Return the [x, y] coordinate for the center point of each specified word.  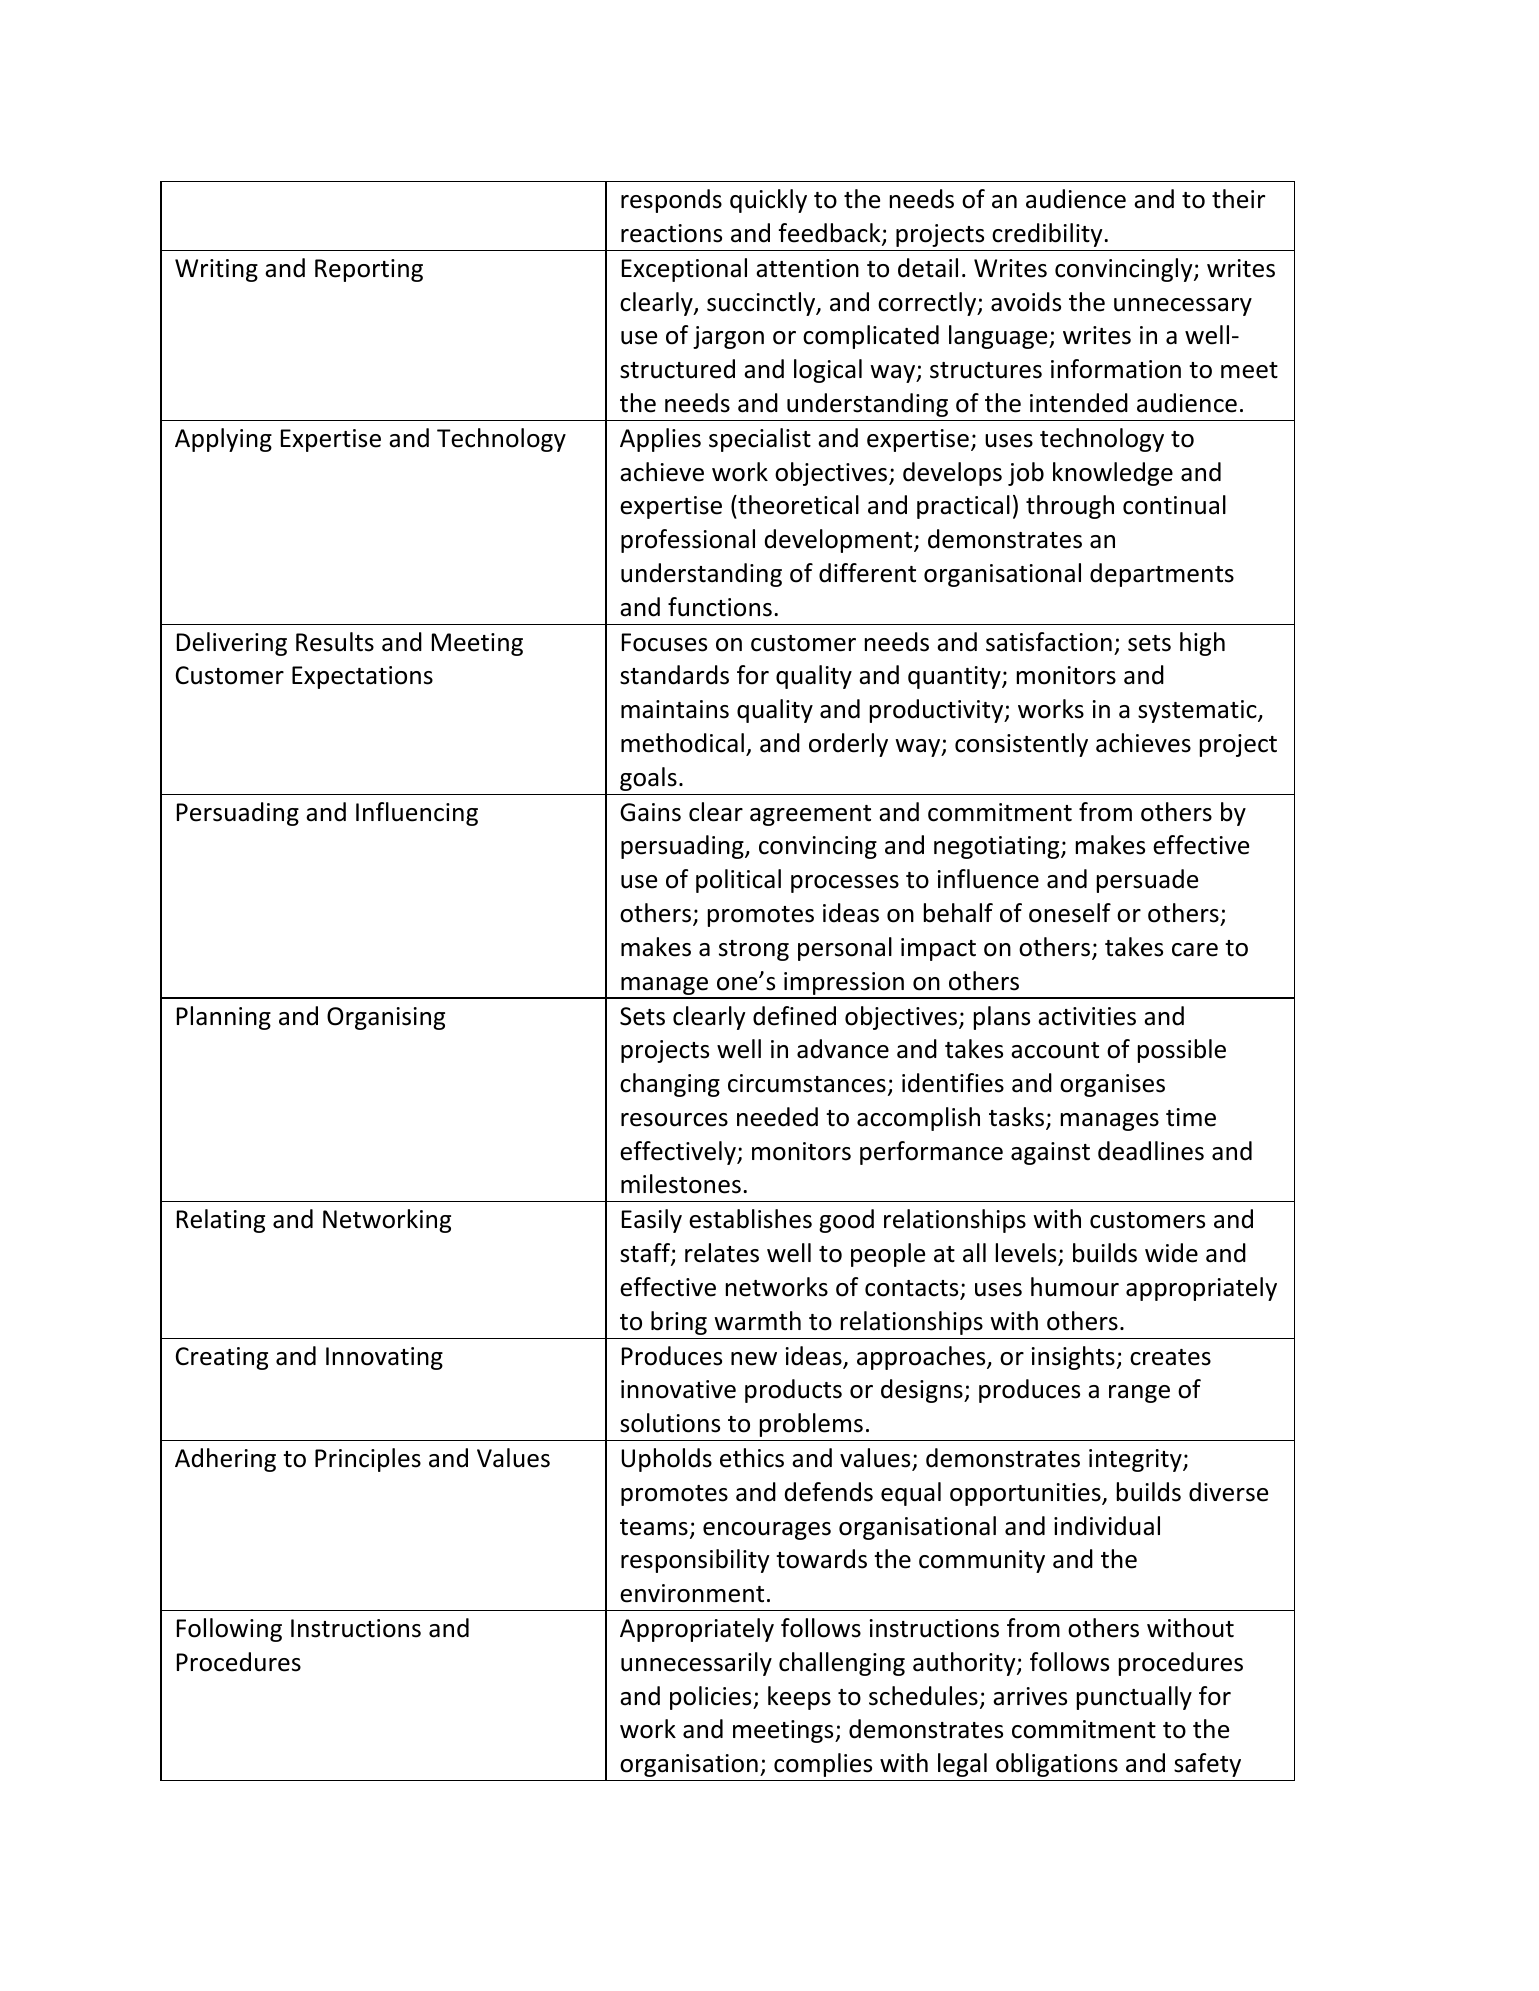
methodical [682, 743]
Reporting [369, 270]
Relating [221, 1221]
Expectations [362, 677]
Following [229, 1630]
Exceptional [684, 270]
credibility [1048, 235]
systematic [1198, 711]
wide [1171, 1253]
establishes [750, 1219]
